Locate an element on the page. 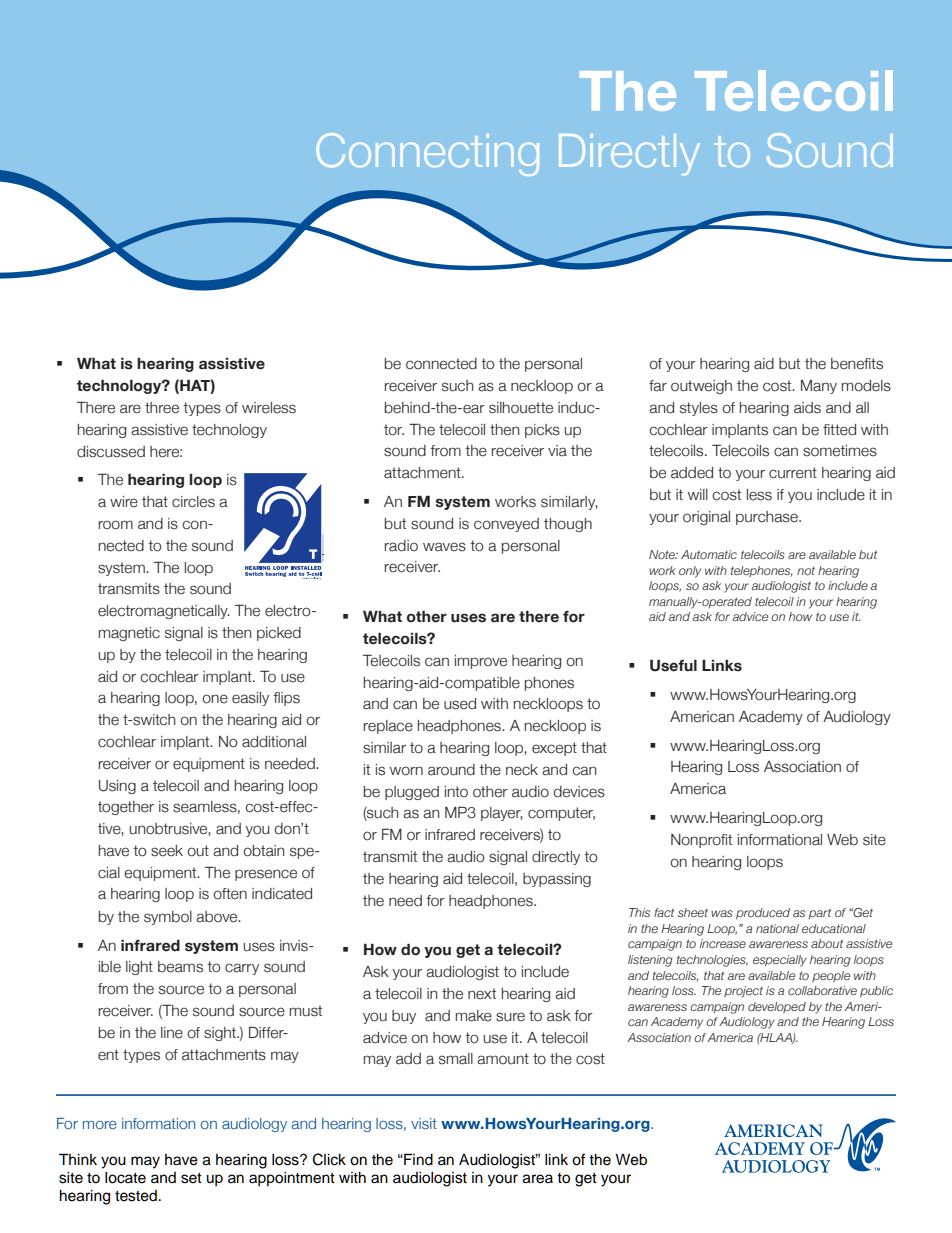 The image size is (952, 1233). amount is located at coordinates (503, 1059).
